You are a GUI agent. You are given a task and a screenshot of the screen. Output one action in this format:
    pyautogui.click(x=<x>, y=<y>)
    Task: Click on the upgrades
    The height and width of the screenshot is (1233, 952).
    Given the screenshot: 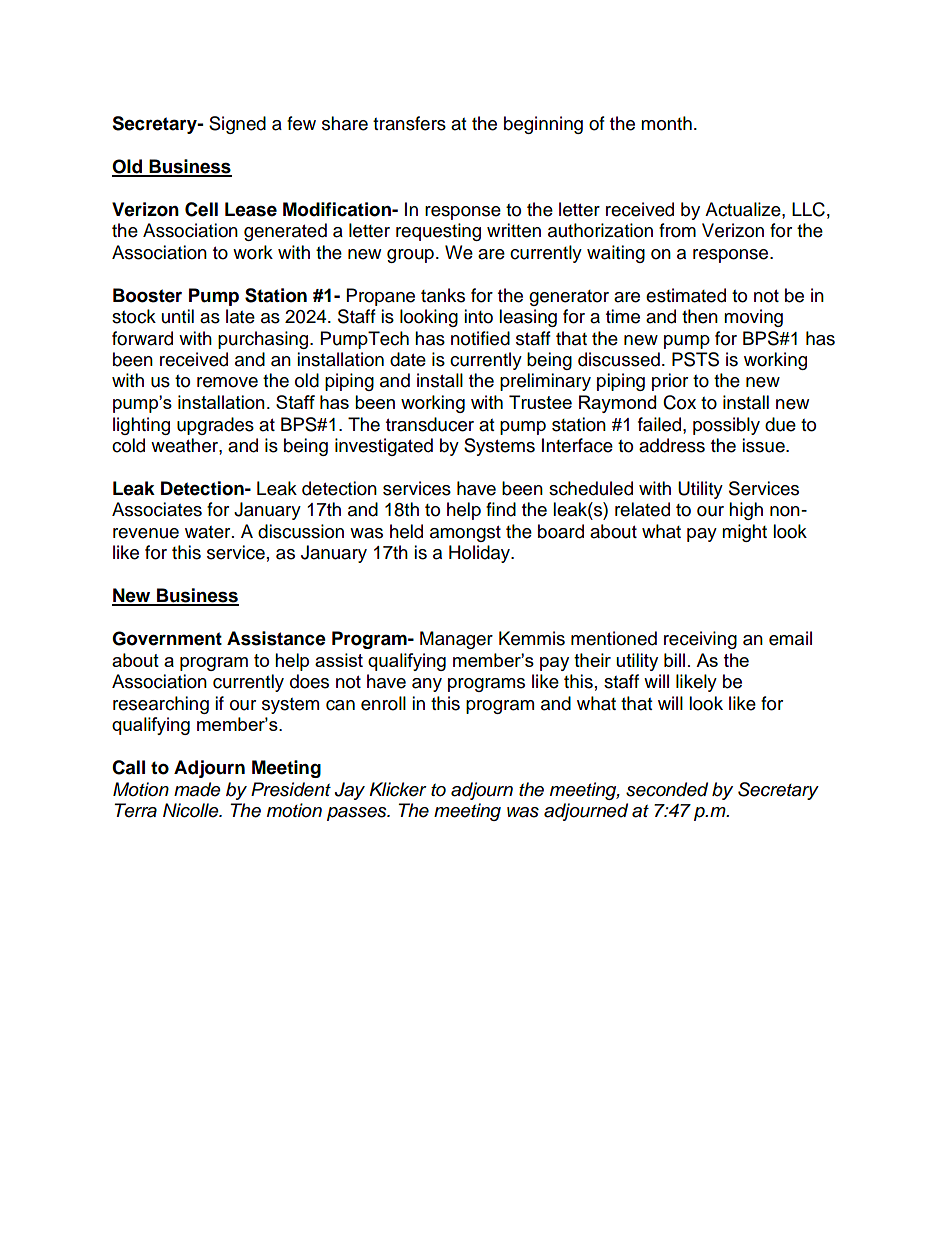 What is the action you would take?
    pyautogui.click(x=215, y=426)
